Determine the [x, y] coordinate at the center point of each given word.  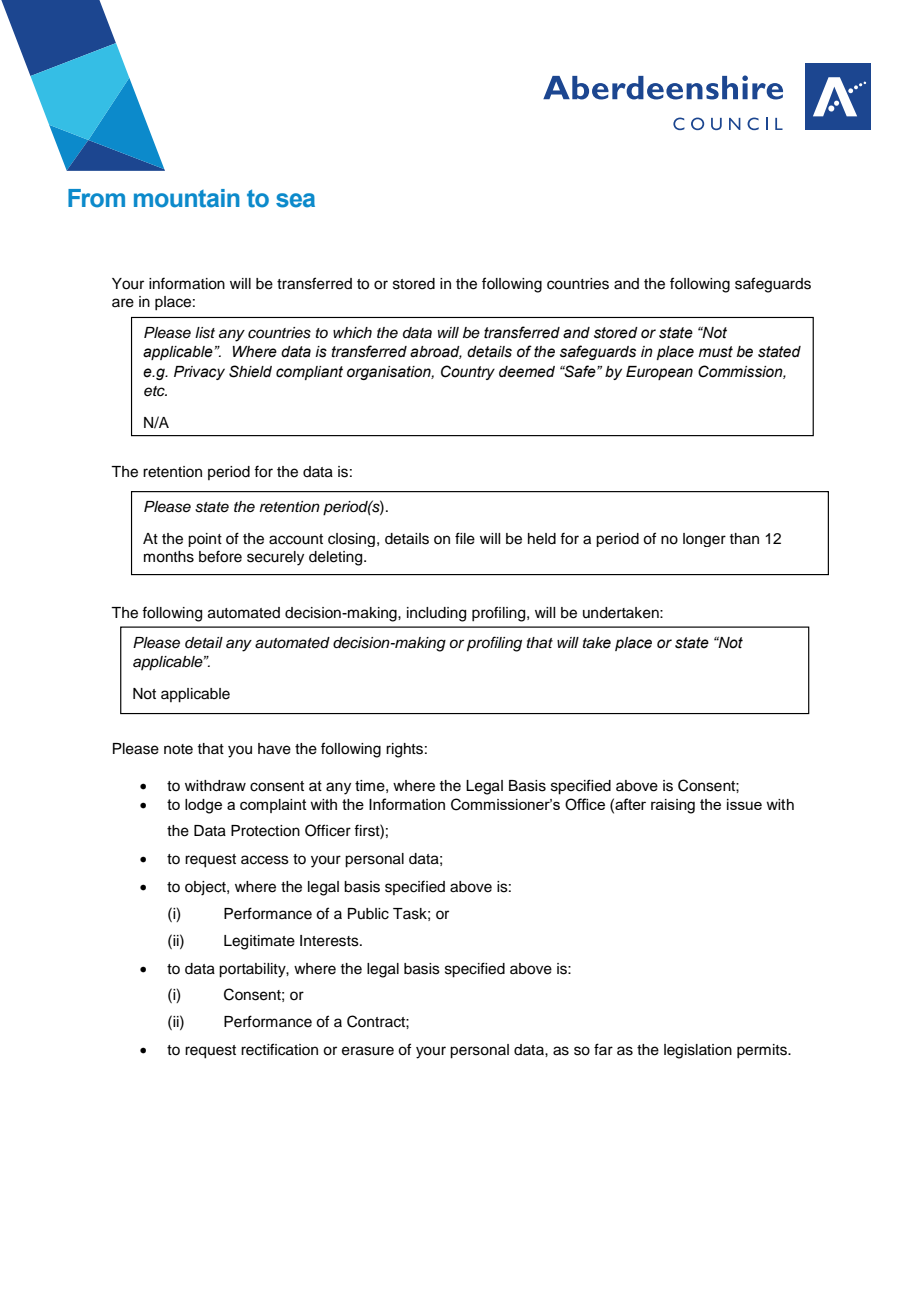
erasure [368, 1051]
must [716, 352]
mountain [187, 198]
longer [704, 540]
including [436, 614]
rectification [279, 1049]
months [169, 557]
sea [295, 200]
